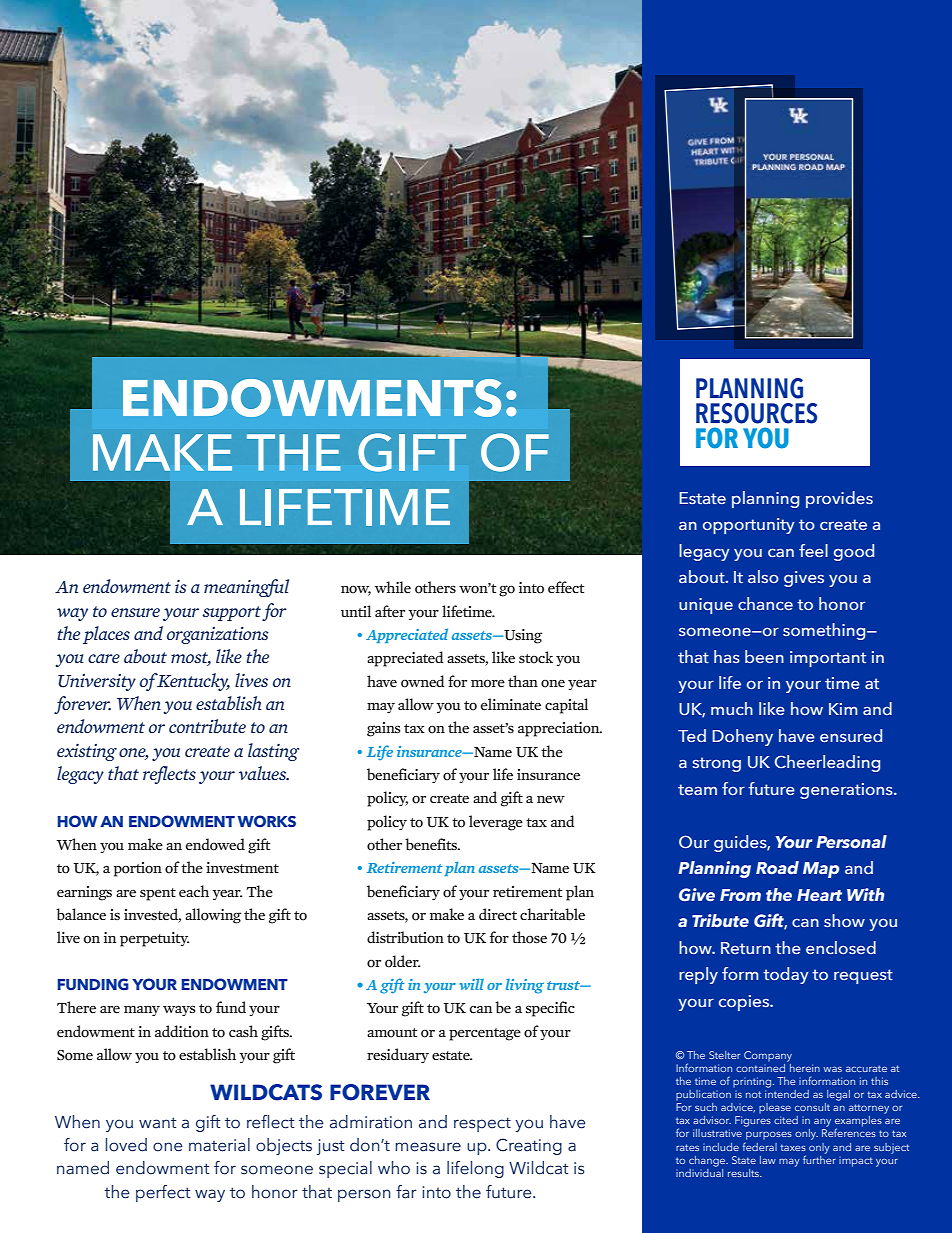 The image size is (952, 1233). What do you see at coordinates (786, 975) in the screenshot?
I see `today` at bounding box center [786, 975].
